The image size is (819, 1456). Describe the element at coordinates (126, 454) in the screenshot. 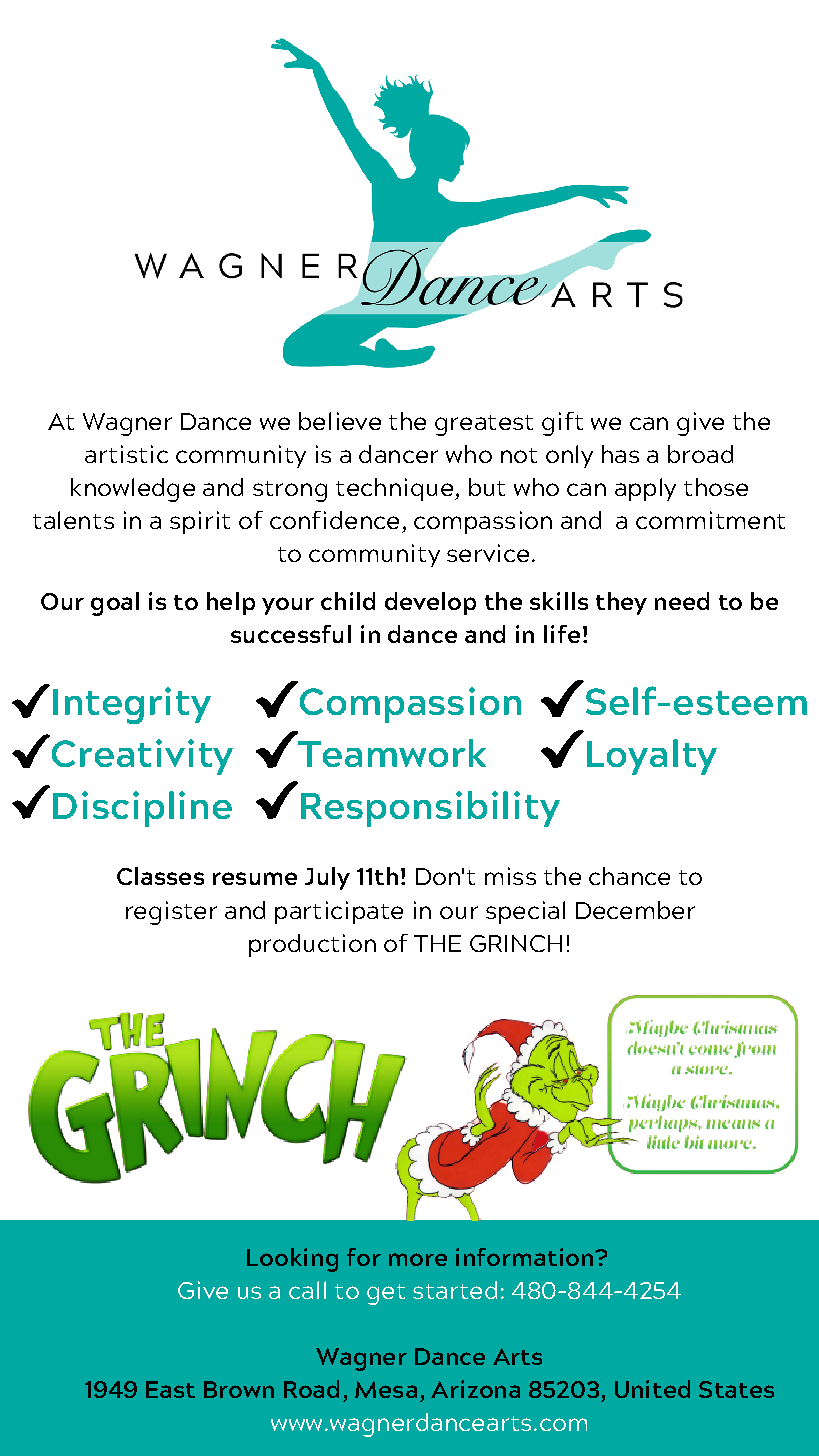

I see `artistic` at that location.
